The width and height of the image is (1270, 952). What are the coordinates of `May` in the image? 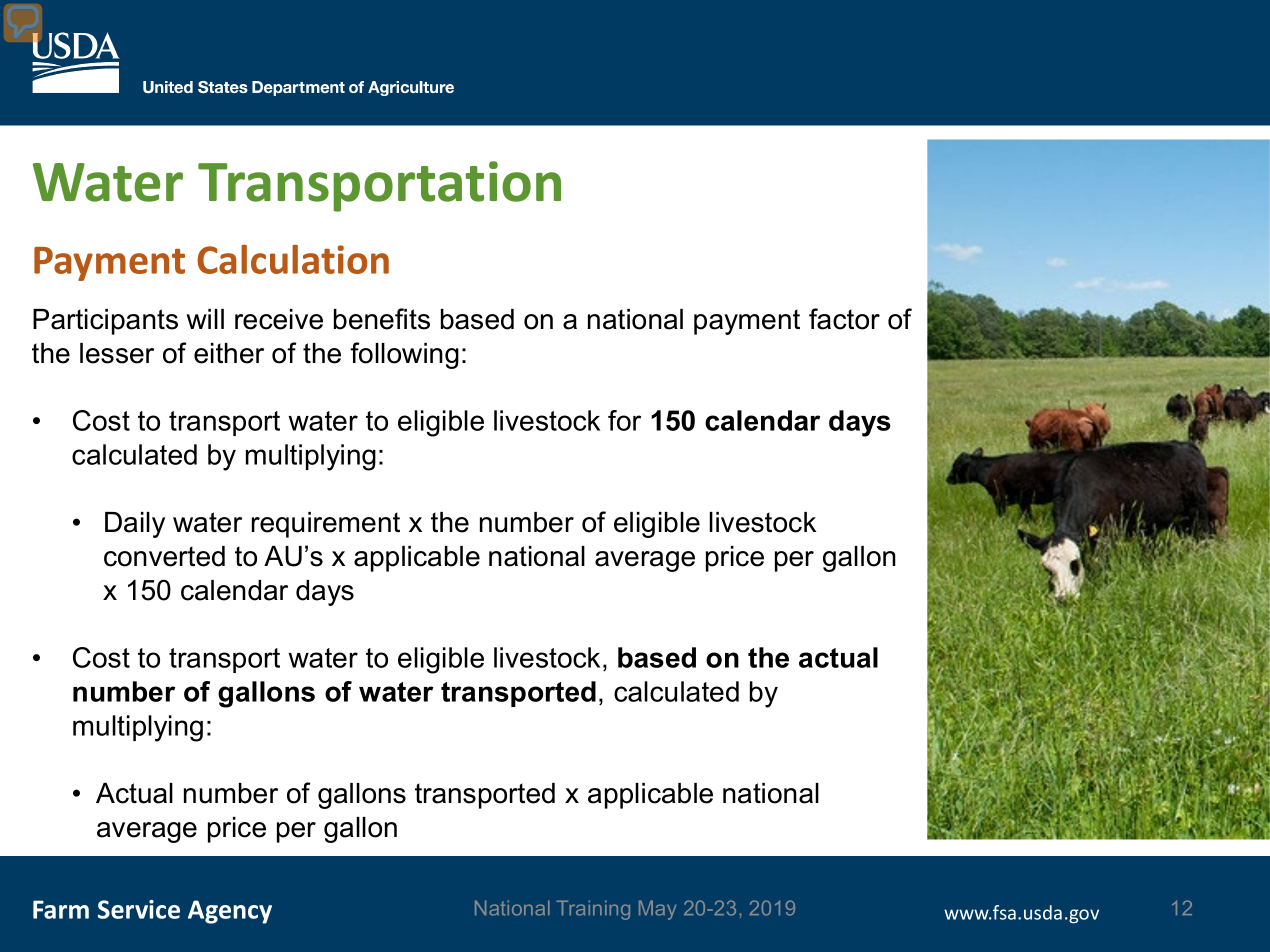 It's located at (657, 910).
